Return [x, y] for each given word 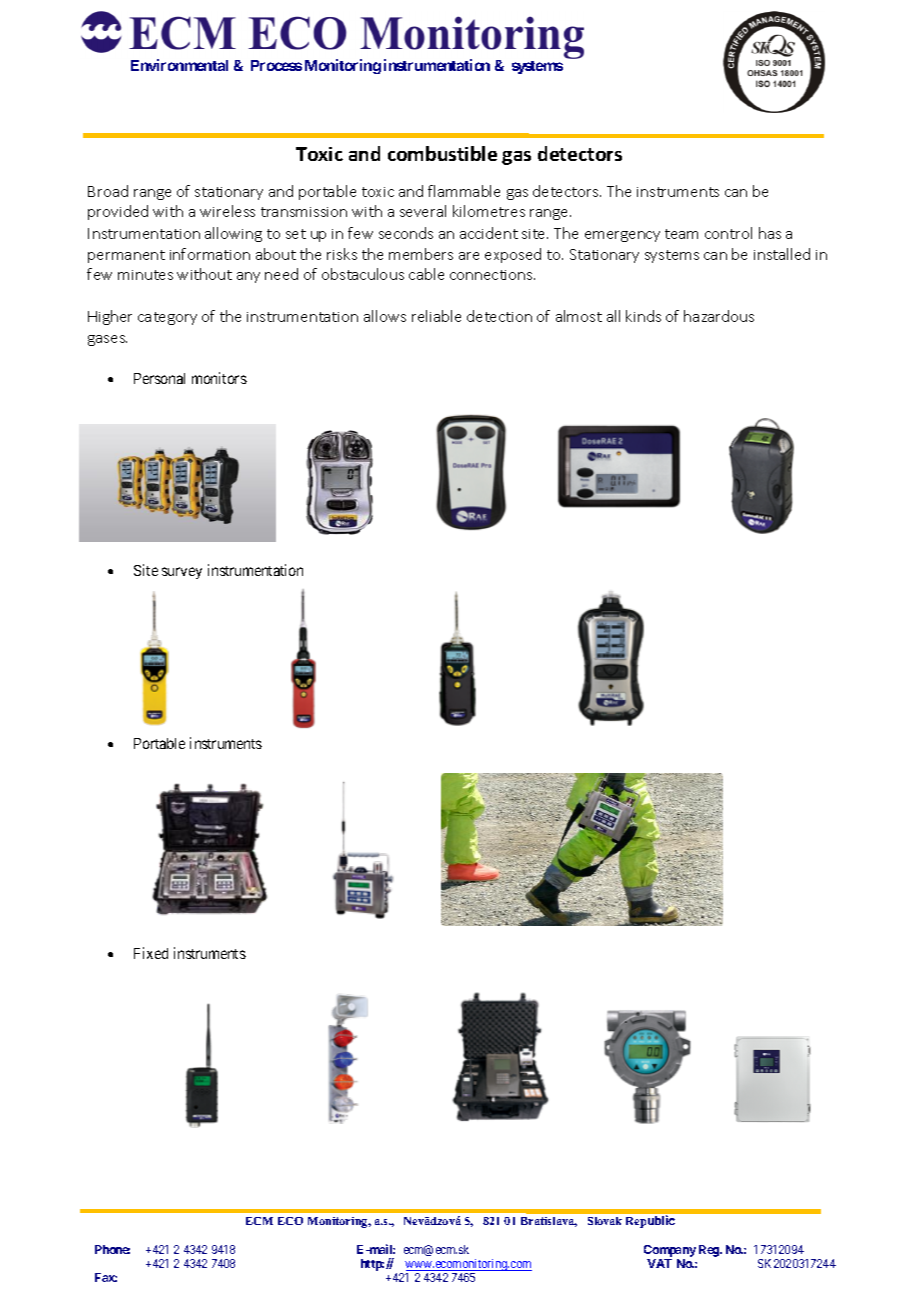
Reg [710, 1251]
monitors [219, 378]
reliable [436, 316]
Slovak [605, 1221]
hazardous [719, 316]
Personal [159, 378]
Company [670, 1251]
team [681, 234]
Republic [650, 1221]
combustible [442, 153]
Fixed [151, 953]
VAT [659, 1263]
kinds [643, 316]
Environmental [179, 65]
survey [182, 573]
